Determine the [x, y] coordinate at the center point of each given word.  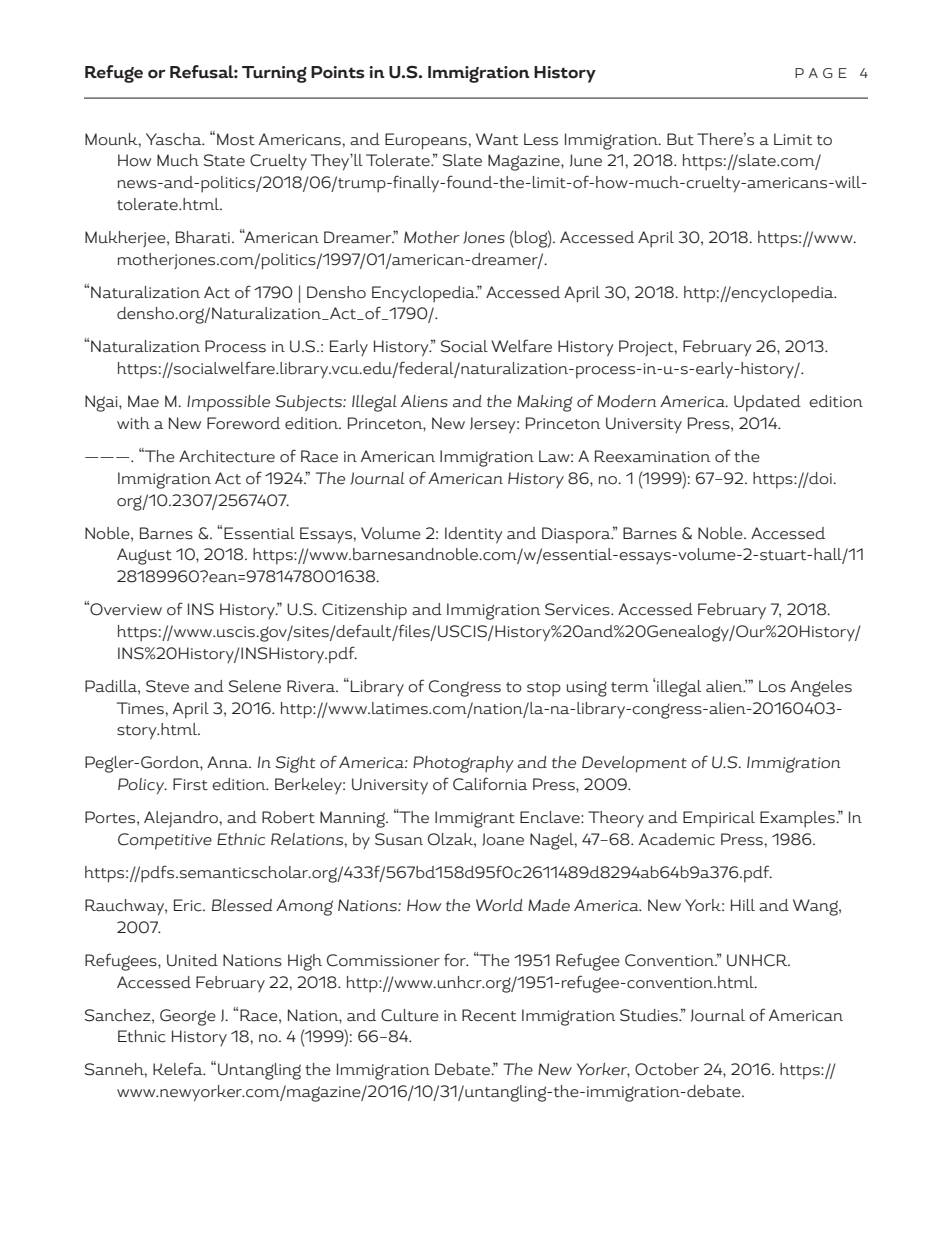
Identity [474, 535]
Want [497, 139]
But [680, 139]
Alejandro [182, 819]
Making [545, 403]
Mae [143, 401]
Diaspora [577, 535]
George [188, 1017]
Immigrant [475, 819]
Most [236, 139]
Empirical [719, 819]
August [144, 556]
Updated [767, 403]
